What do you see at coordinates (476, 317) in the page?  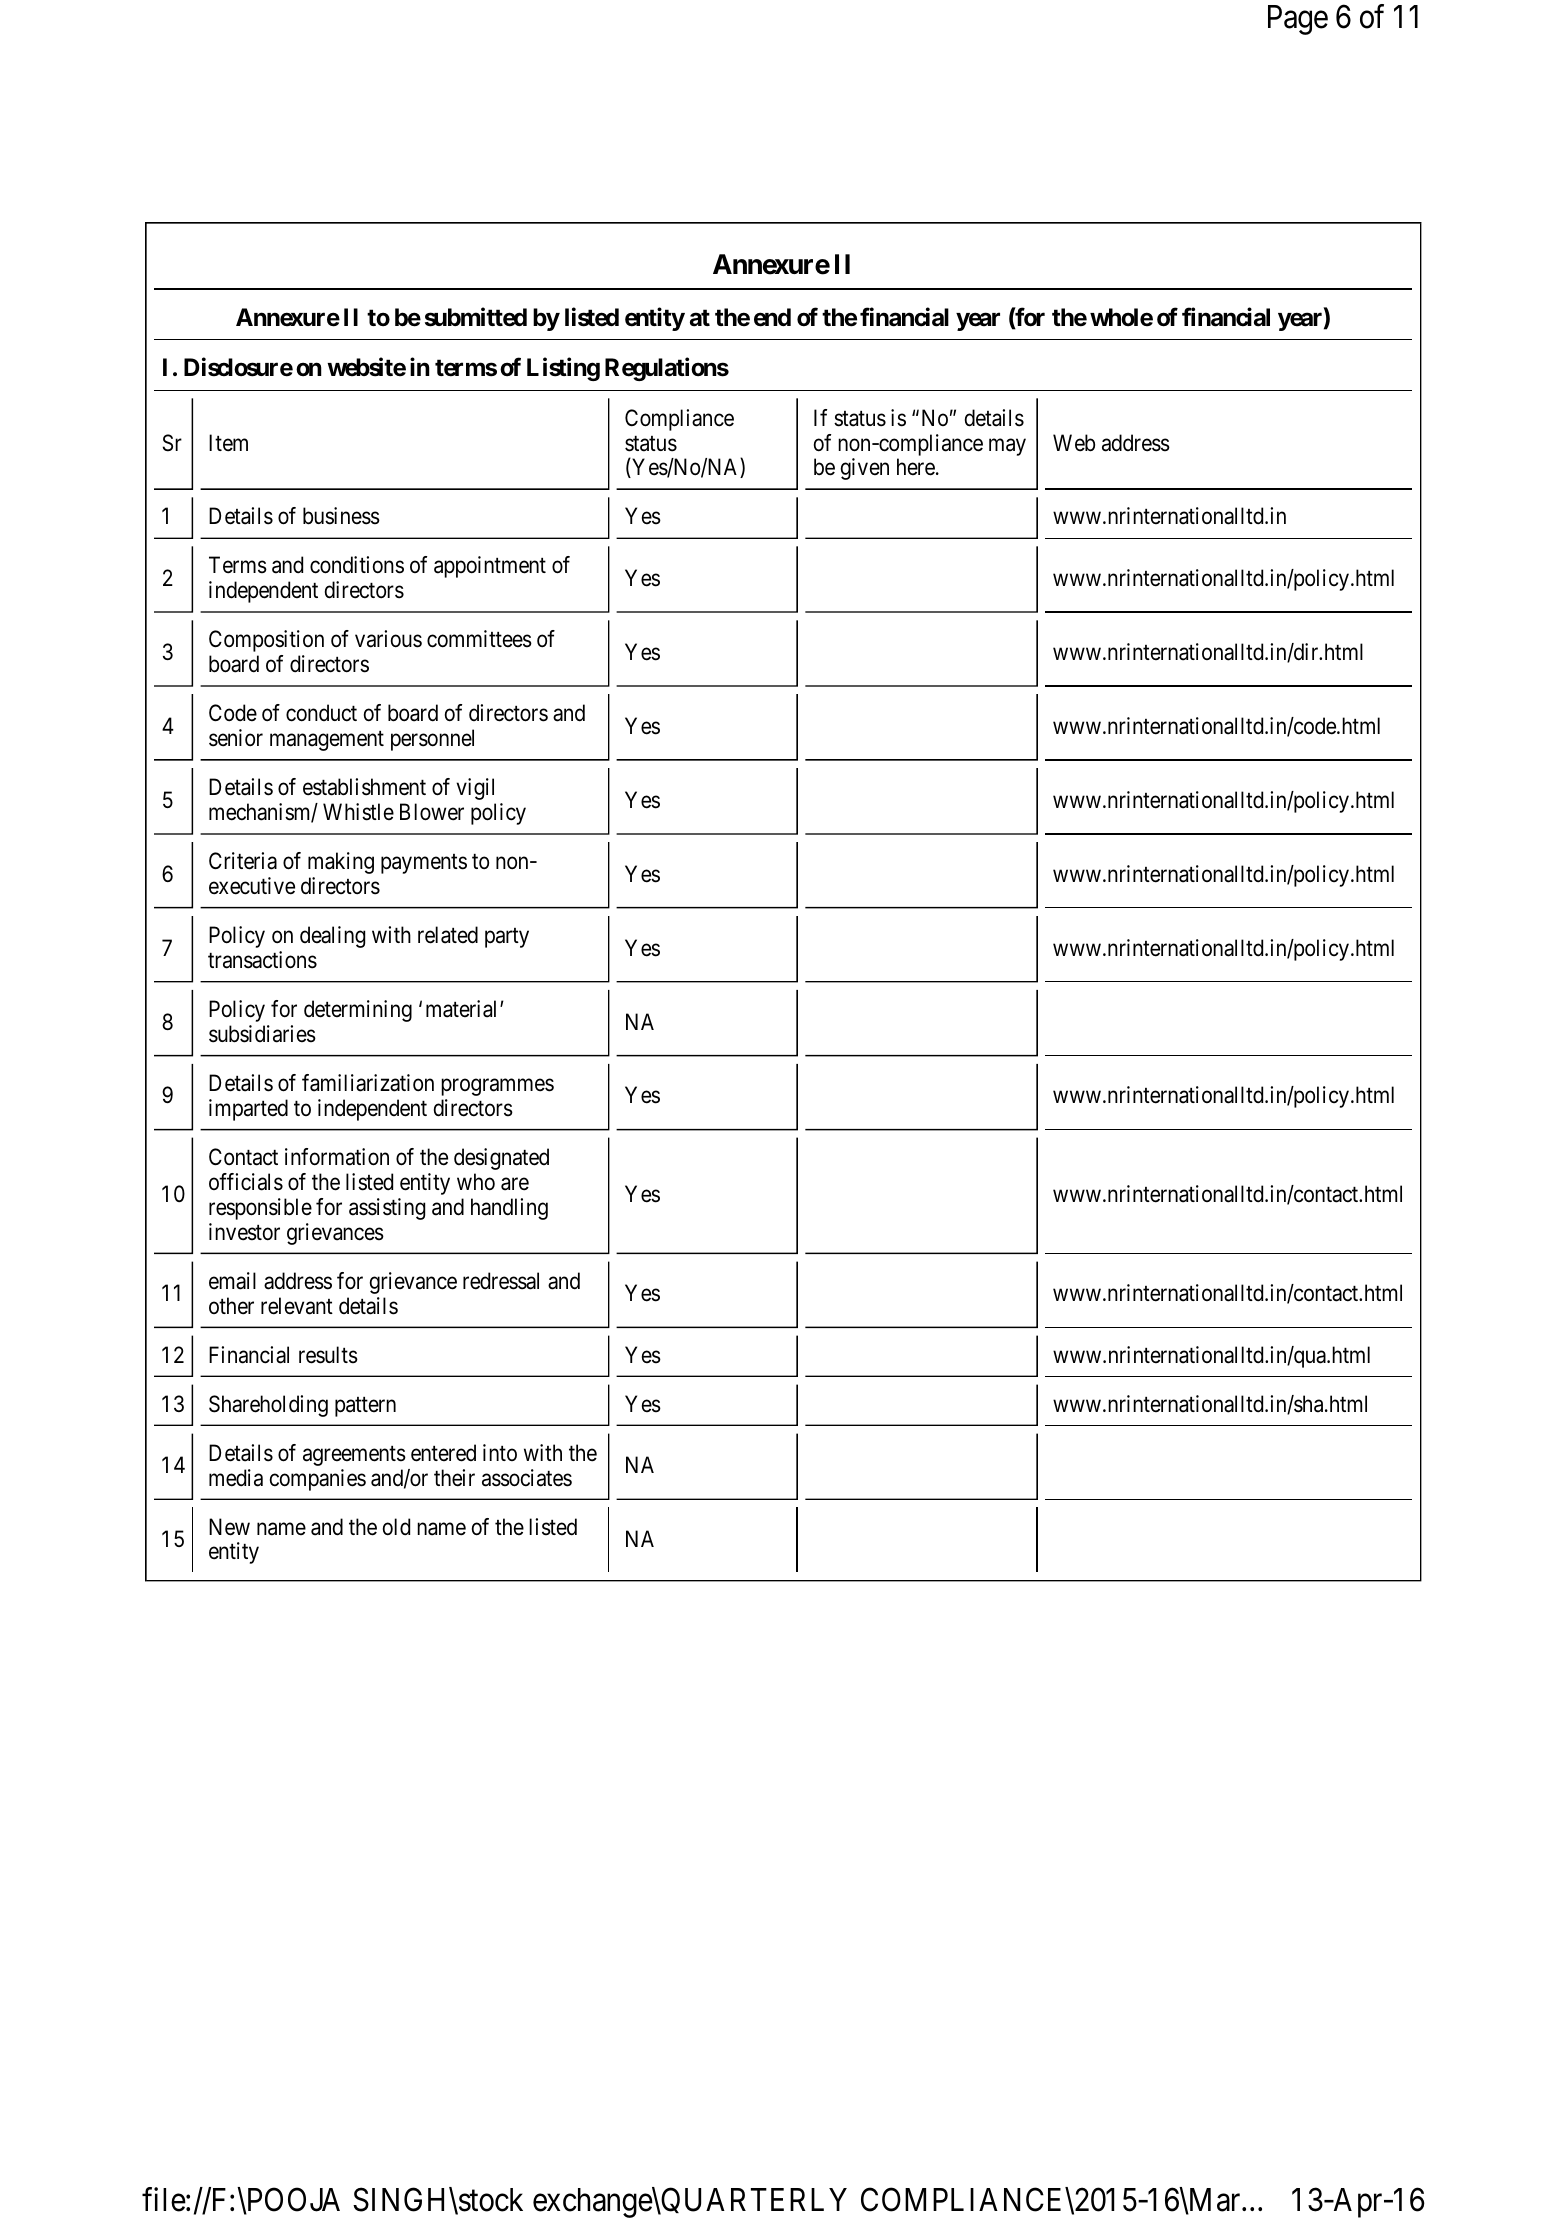 I see `submitted` at bounding box center [476, 317].
